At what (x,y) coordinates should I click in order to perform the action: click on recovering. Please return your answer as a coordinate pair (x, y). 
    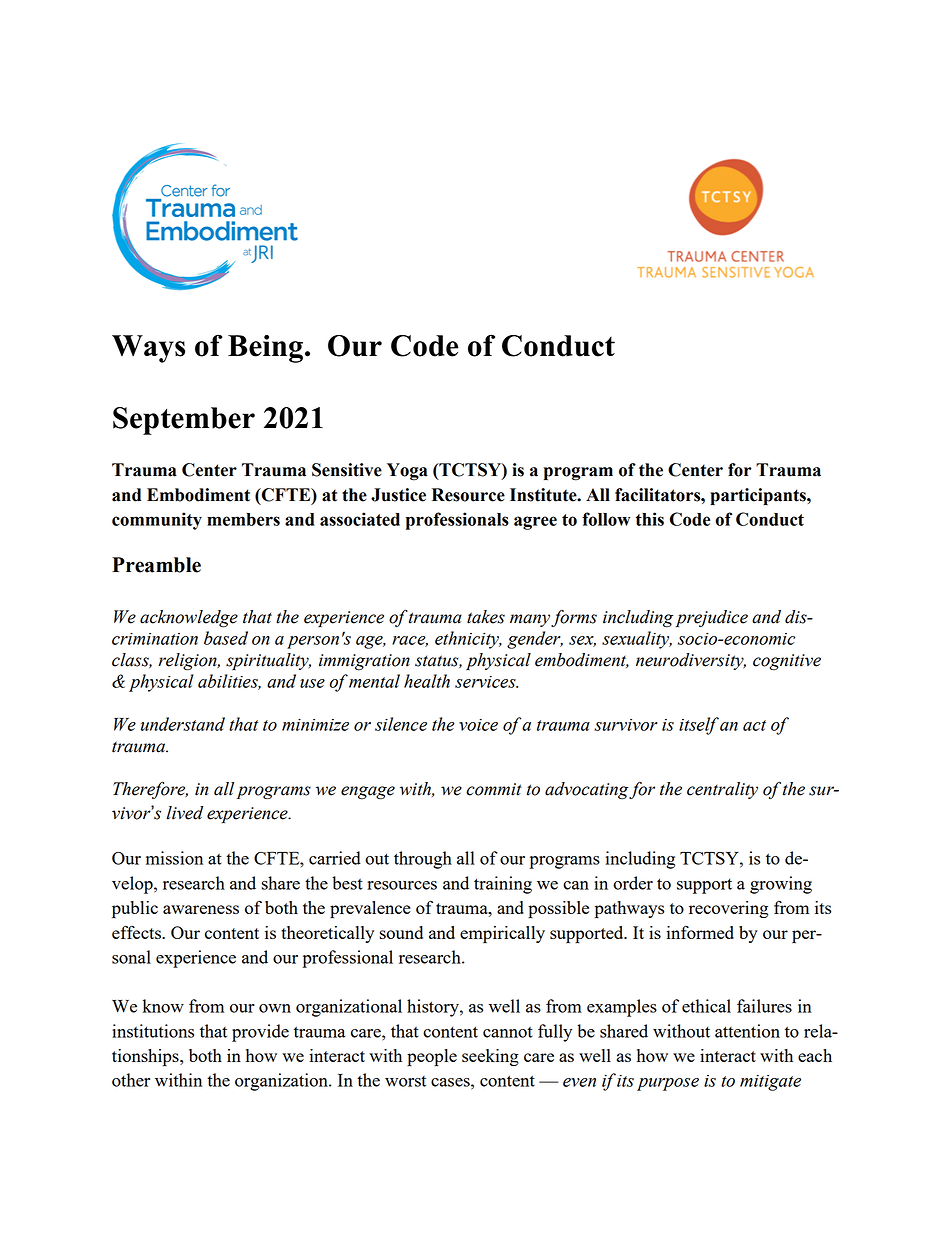
    Looking at the image, I should click on (728, 909).
